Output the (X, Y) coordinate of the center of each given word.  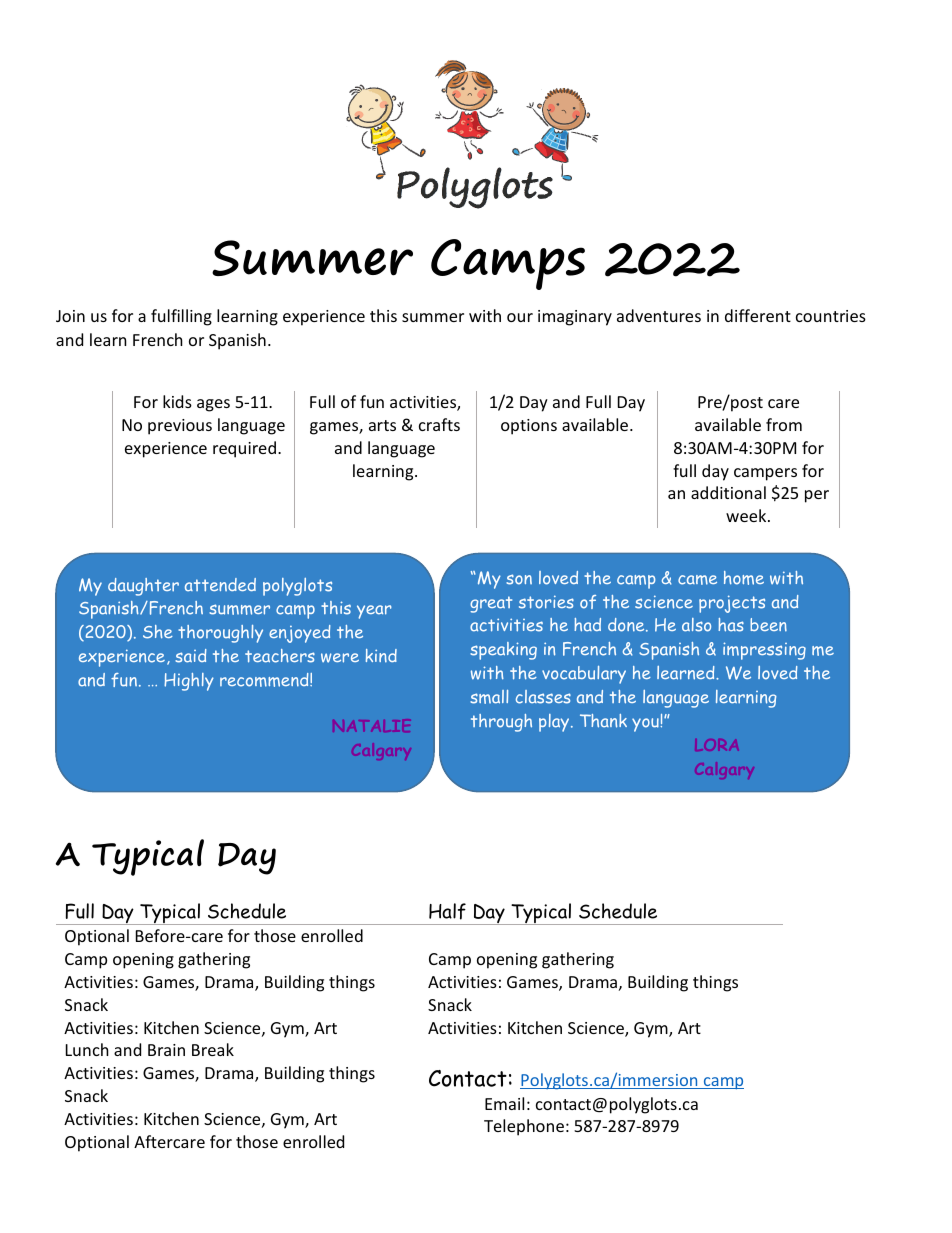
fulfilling (181, 317)
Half (447, 911)
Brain (166, 1050)
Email (504, 1103)
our (520, 317)
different (758, 315)
